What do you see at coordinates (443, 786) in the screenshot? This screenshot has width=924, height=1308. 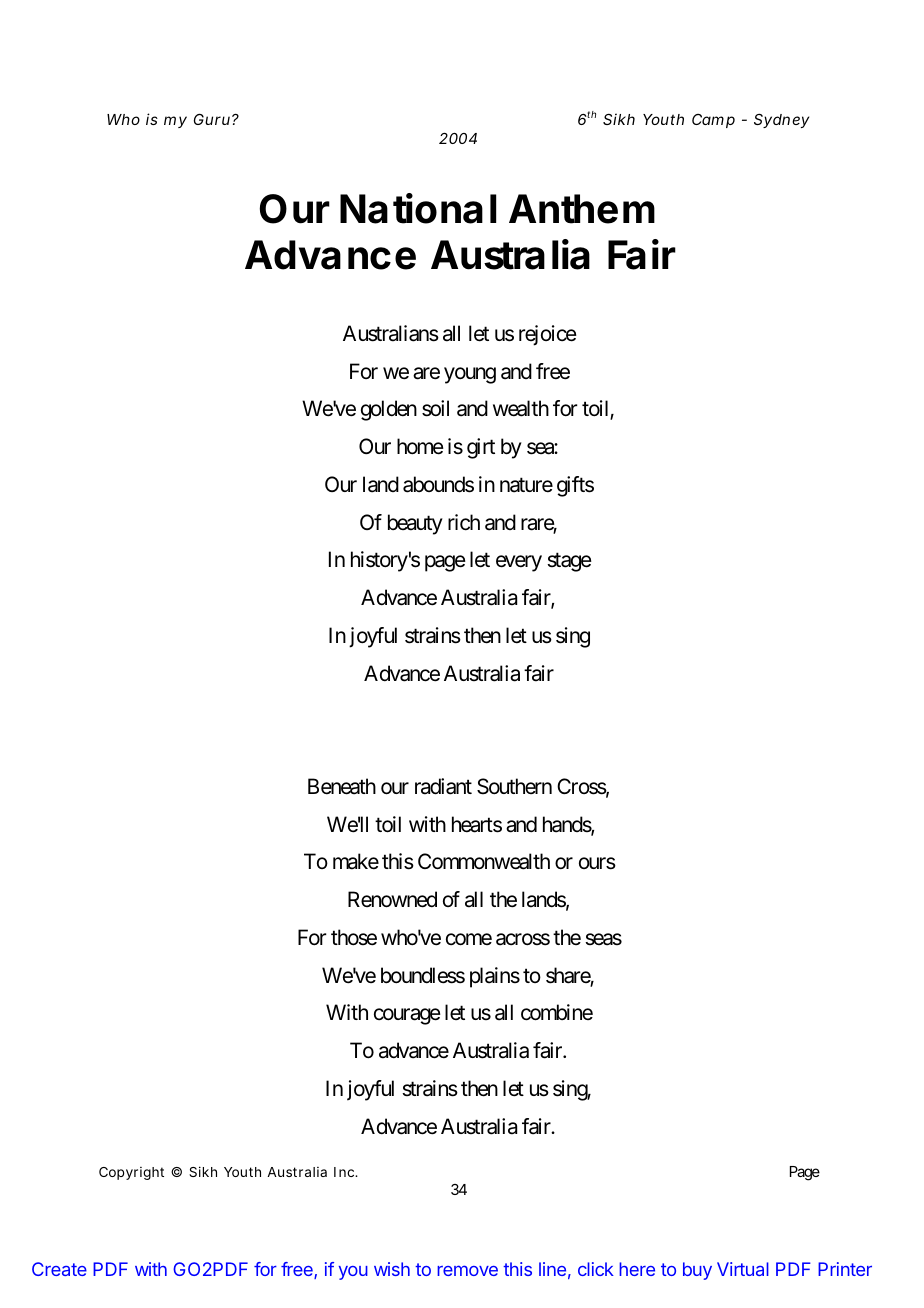 I see `radiant` at bounding box center [443, 786].
